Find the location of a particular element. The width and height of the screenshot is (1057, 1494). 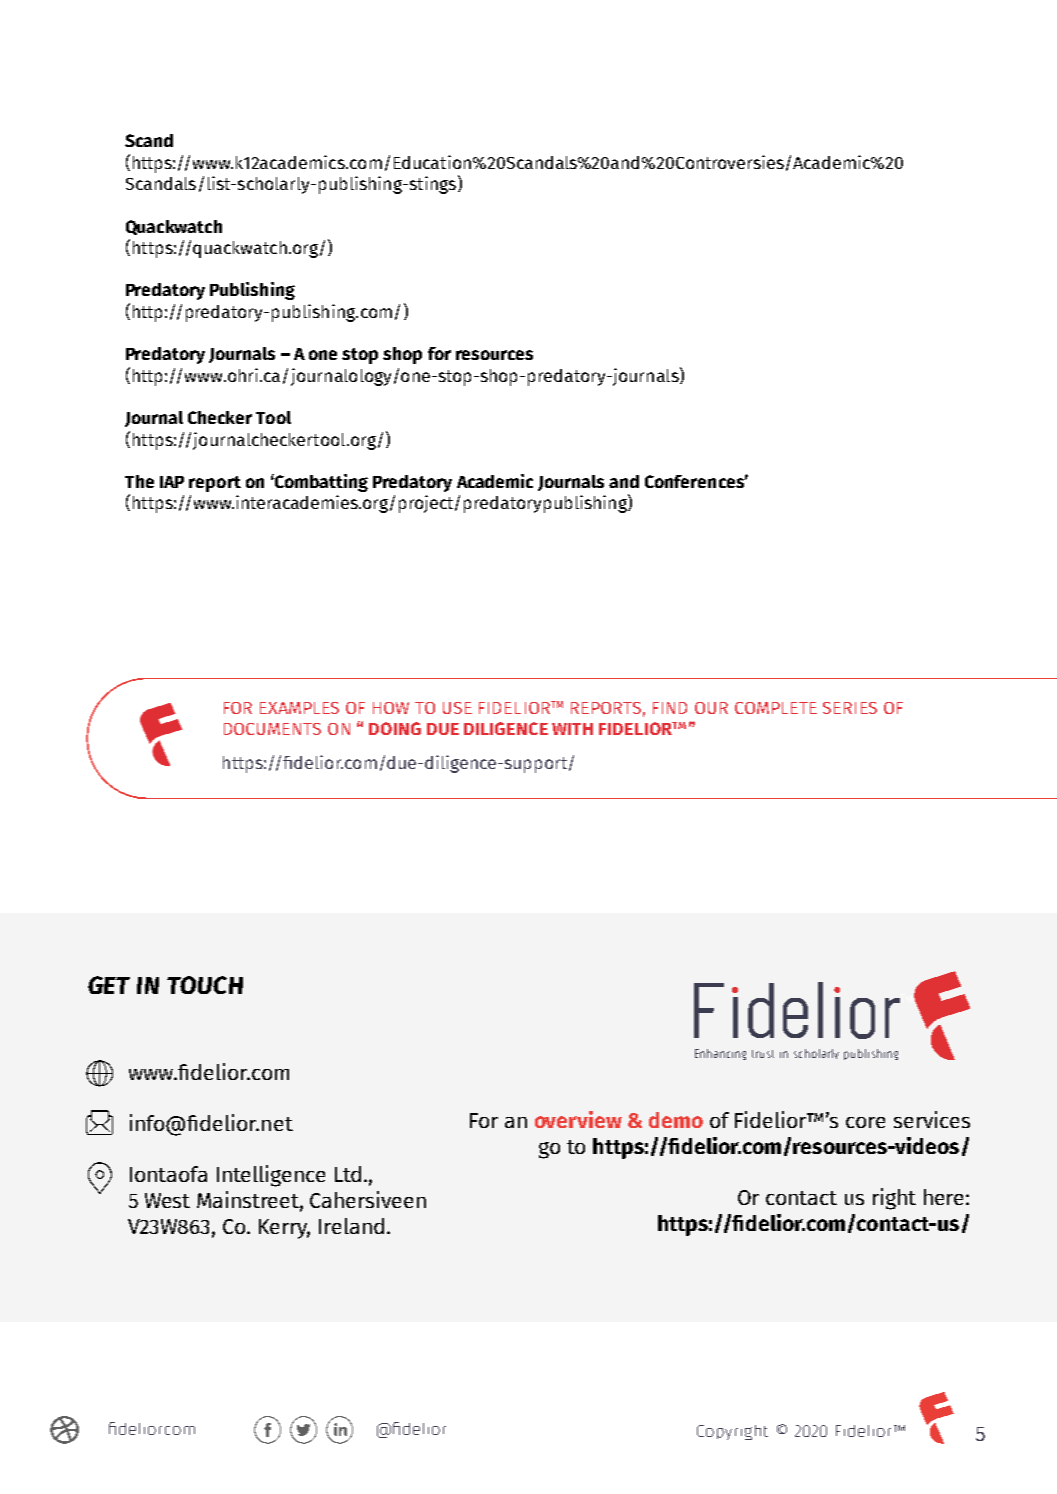

COMPLETE is located at coordinates (776, 708).
